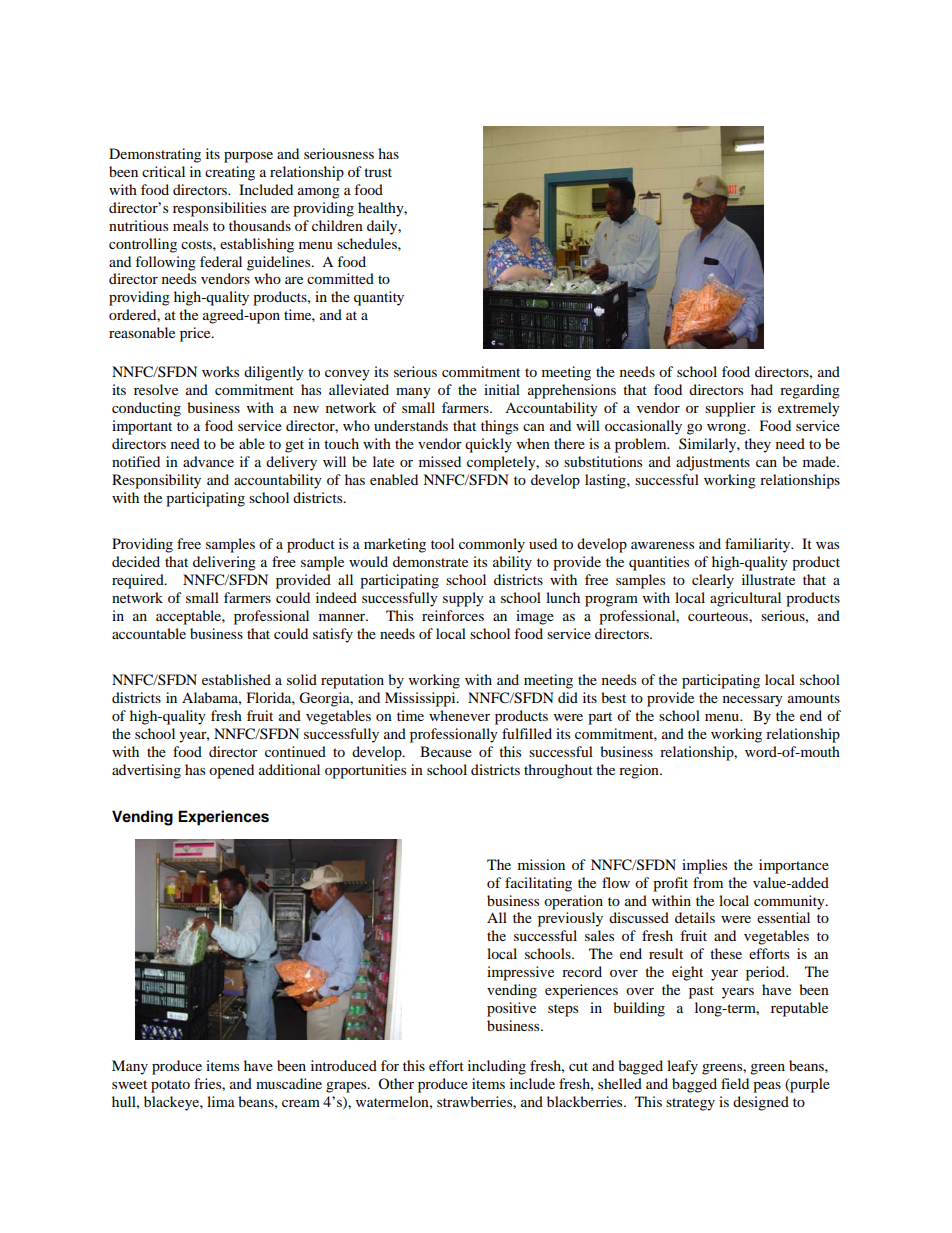 This document has width=952, height=1233. Describe the element at coordinates (527, 733) in the document. I see `fulfilled` at that location.
